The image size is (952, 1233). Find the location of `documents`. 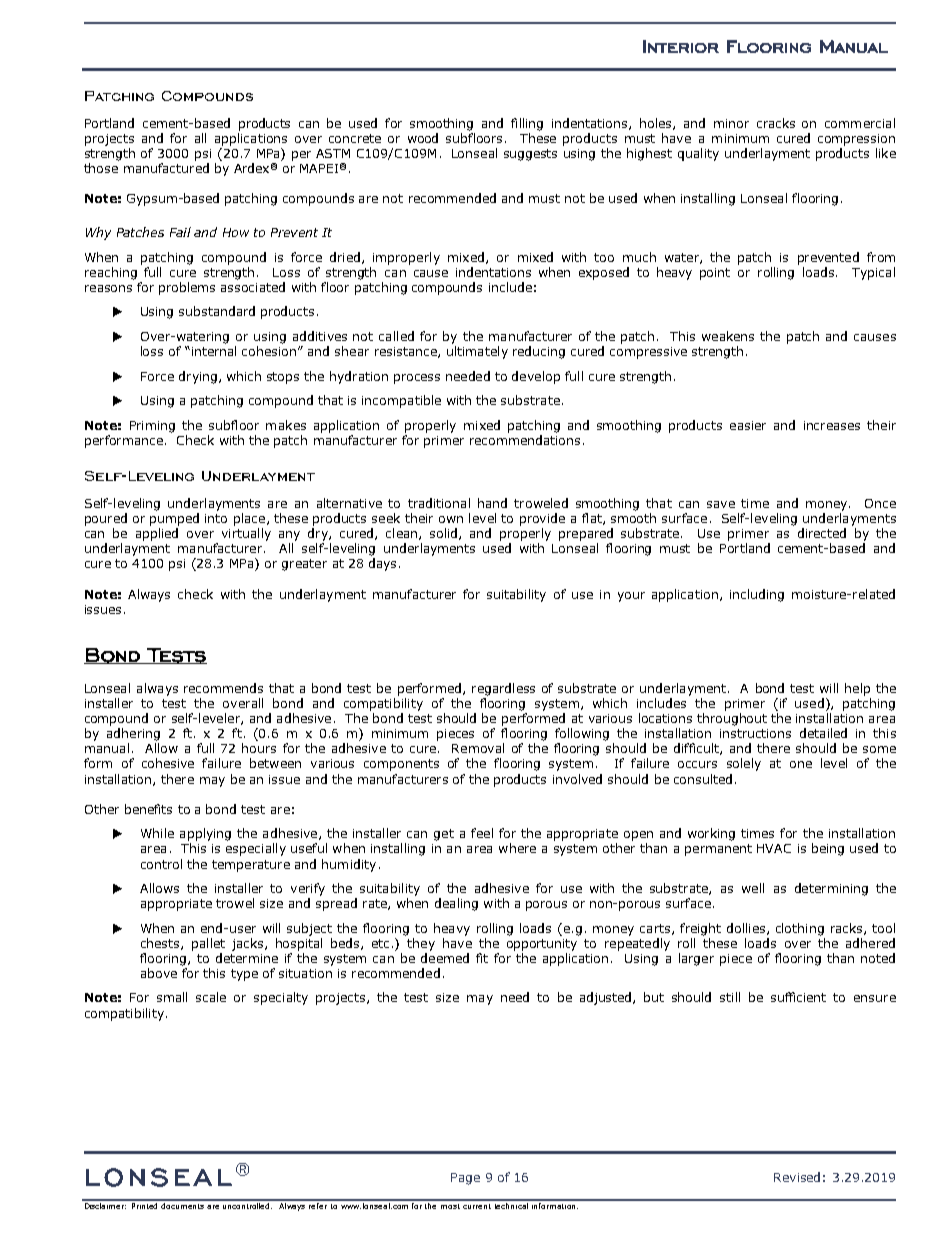

documents is located at coordinates (182, 1204).
